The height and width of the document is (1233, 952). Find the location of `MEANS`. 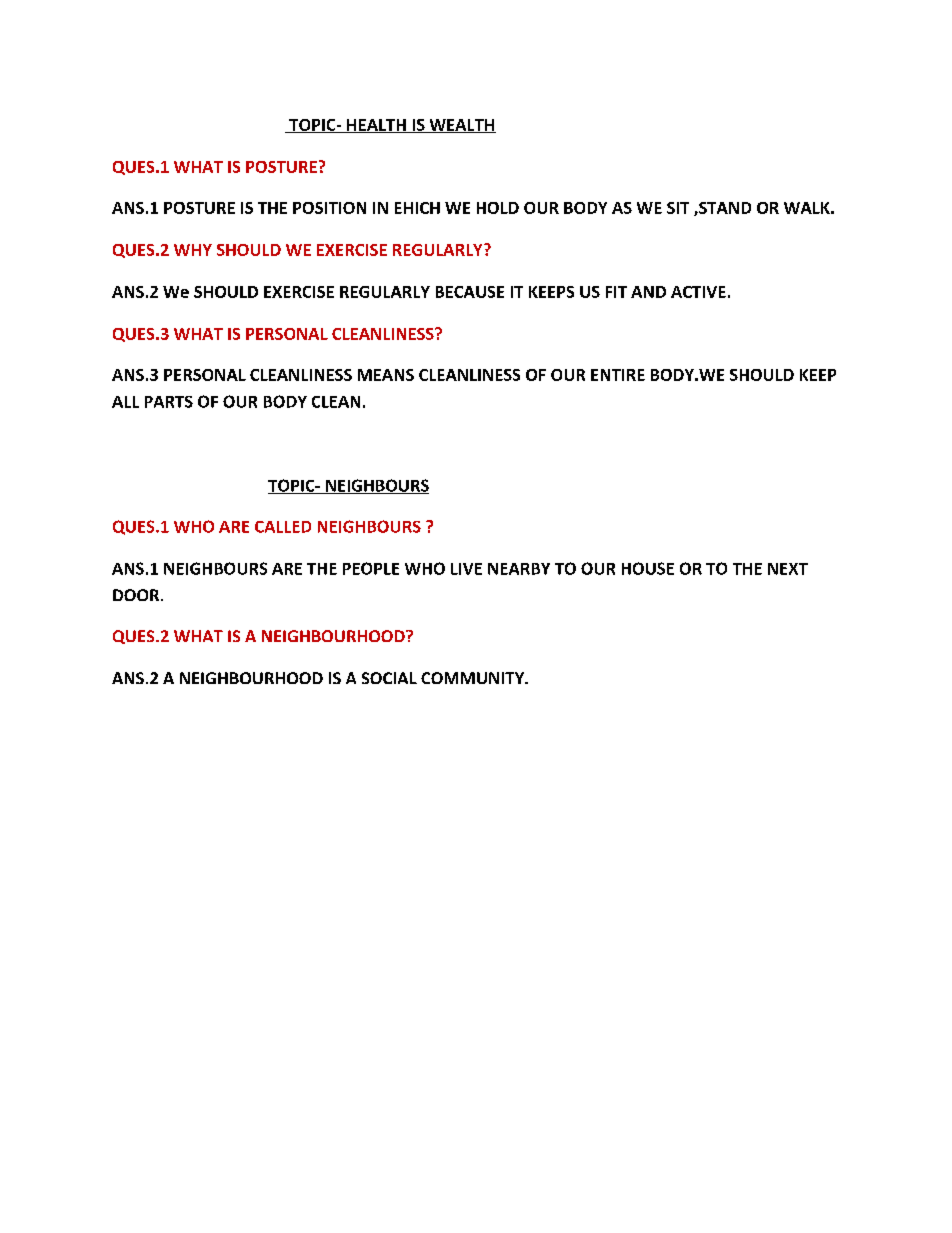

MEANS is located at coordinates (386, 375).
